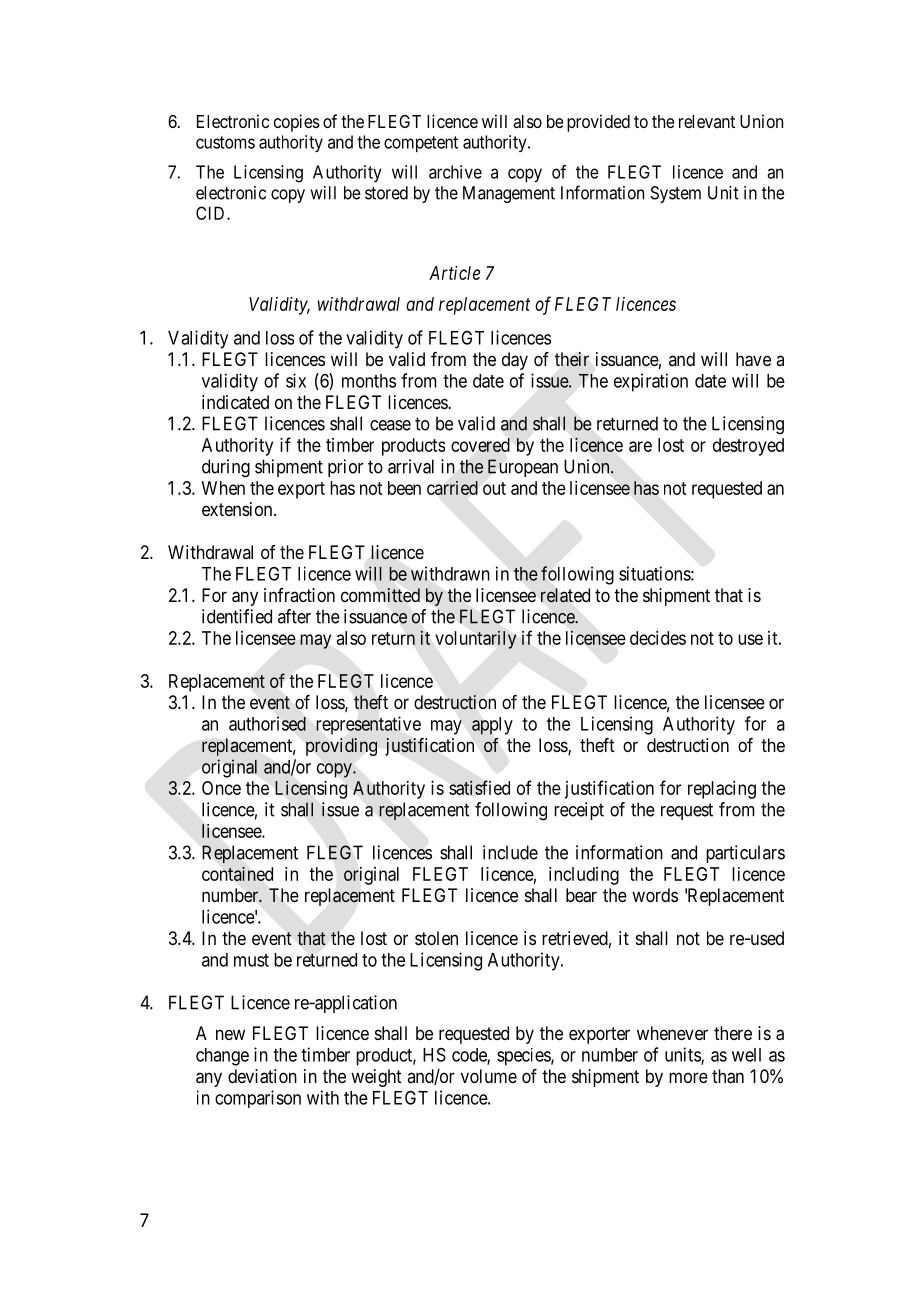 The width and height of the screenshot is (924, 1308). What do you see at coordinates (262, 1076) in the screenshot?
I see `deviation` at bounding box center [262, 1076].
